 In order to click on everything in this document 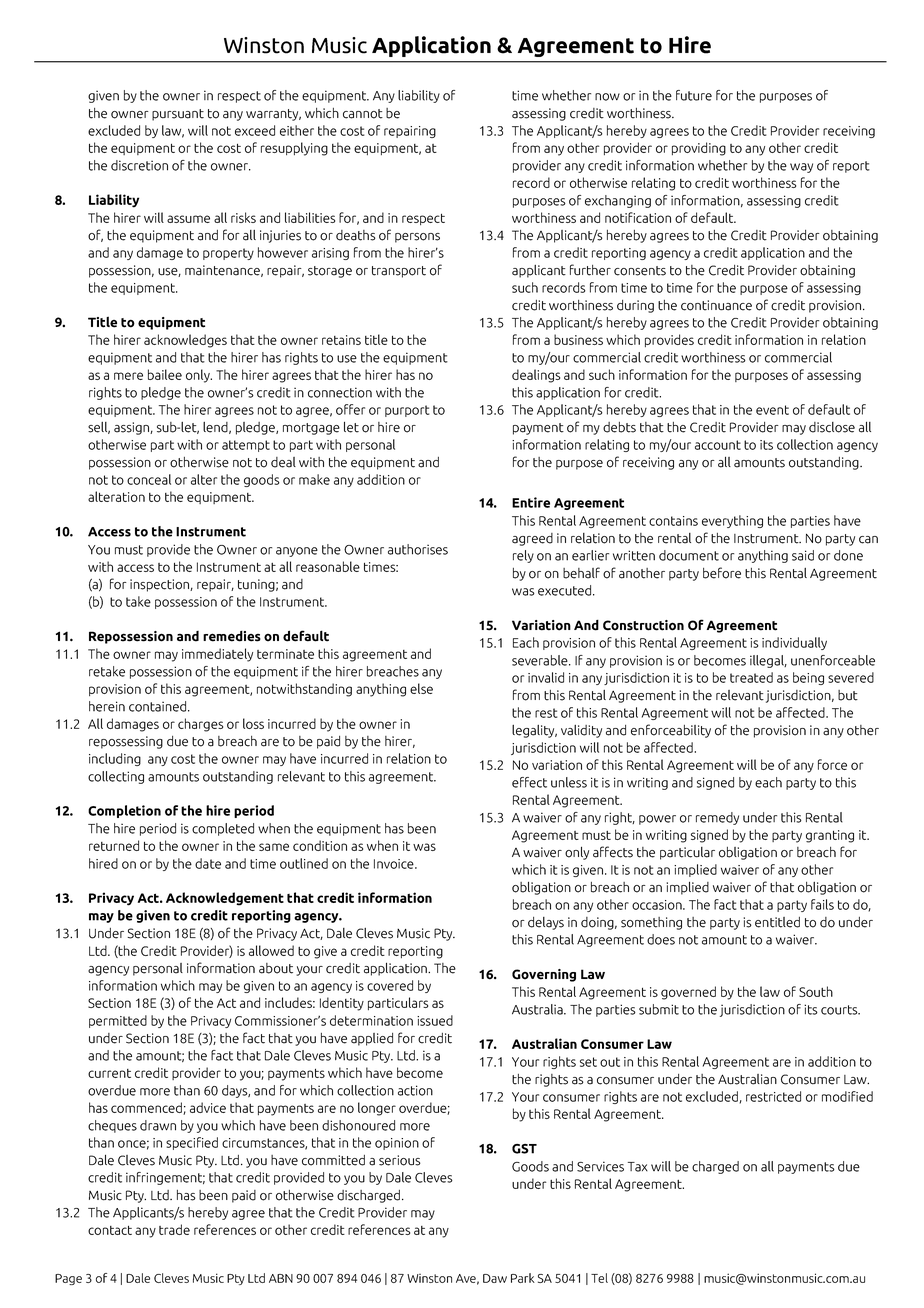, I will do `click(732, 521)`.
